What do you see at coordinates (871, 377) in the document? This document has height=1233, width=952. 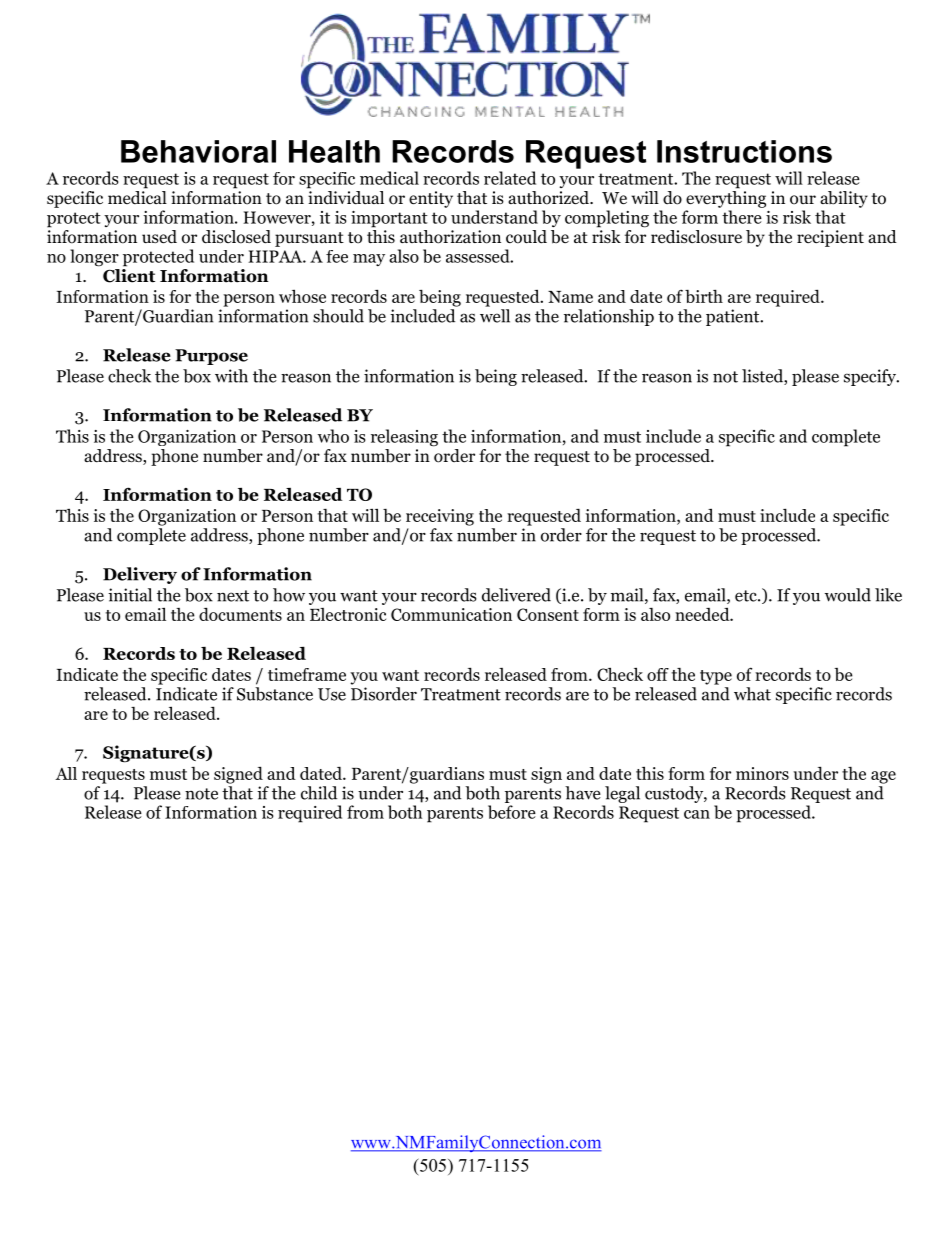 I see `specify` at bounding box center [871, 377].
